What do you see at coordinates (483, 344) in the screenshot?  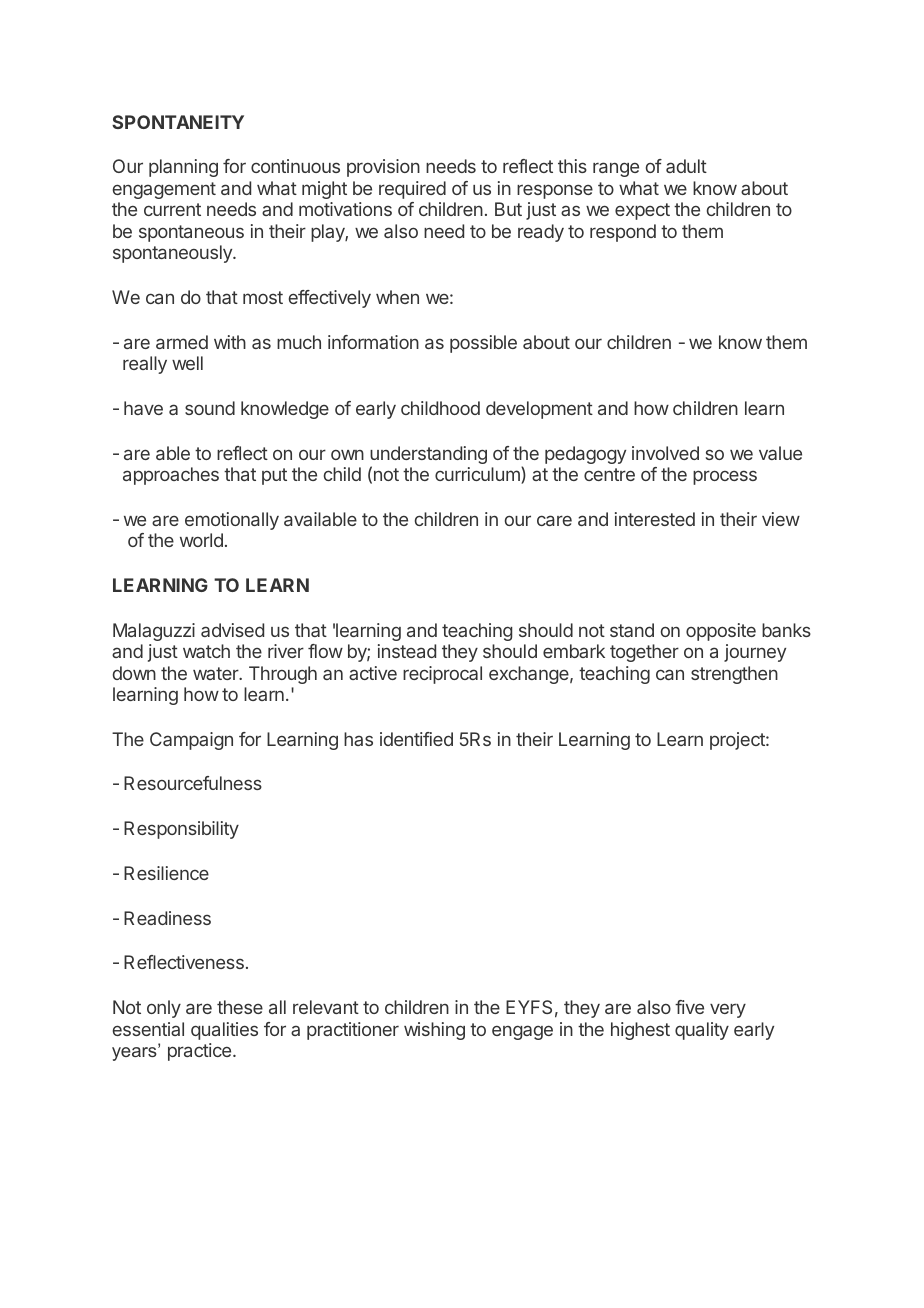 I see `possible` at bounding box center [483, 344].
